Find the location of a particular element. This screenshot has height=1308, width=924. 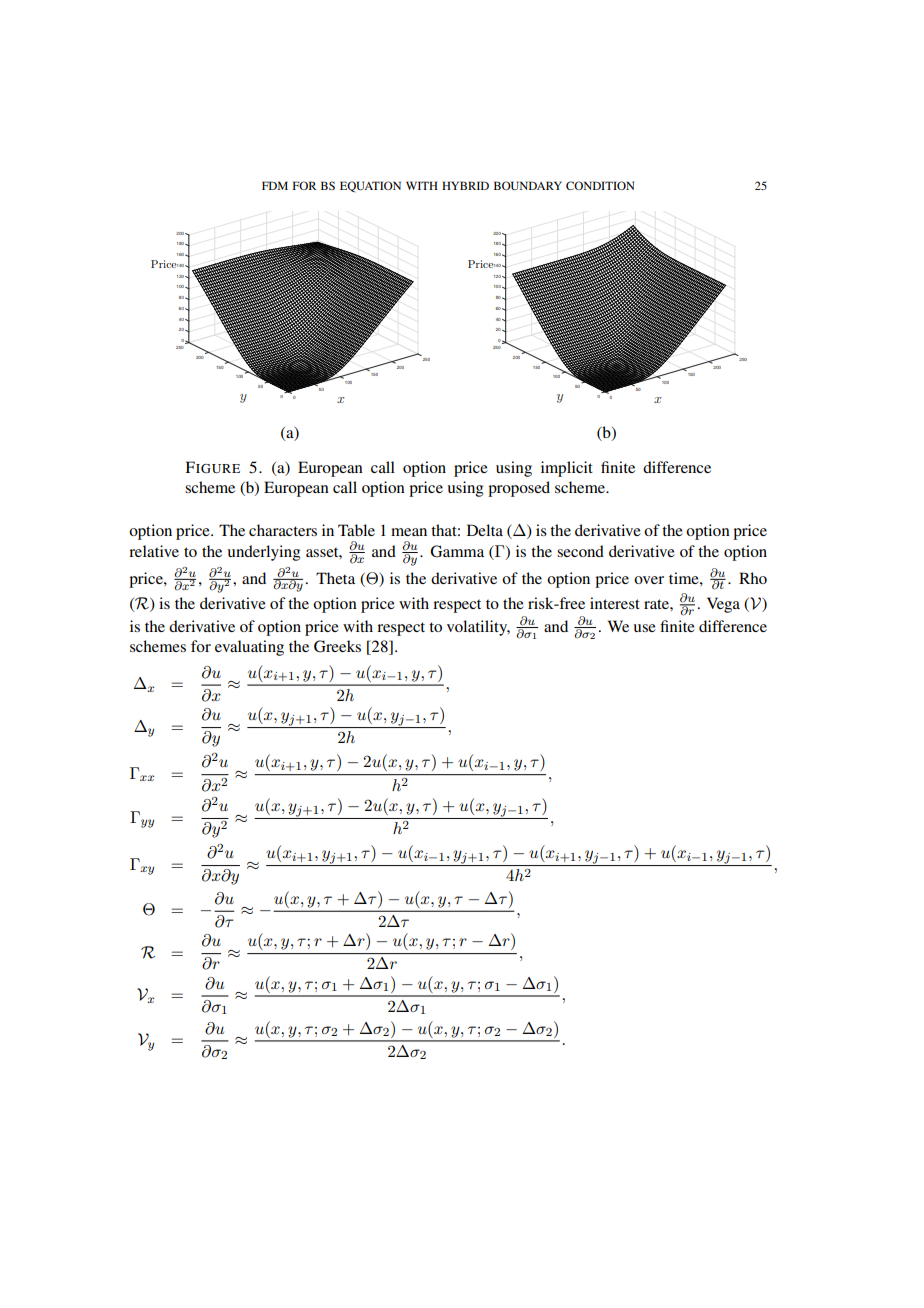

implicit is located at coordinates (567, 469).
